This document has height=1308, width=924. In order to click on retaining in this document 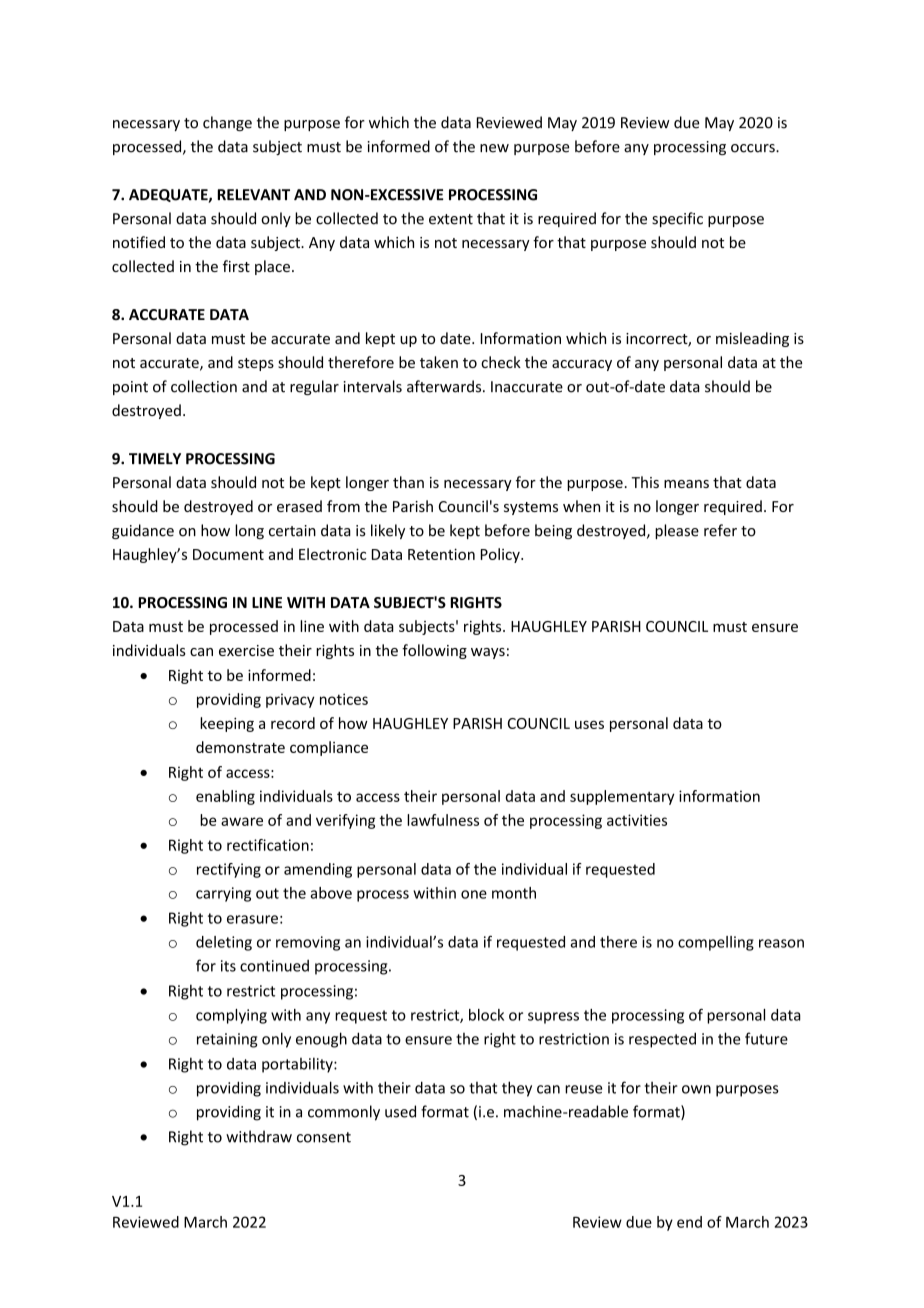, I will do `click(227, 1040)`.
